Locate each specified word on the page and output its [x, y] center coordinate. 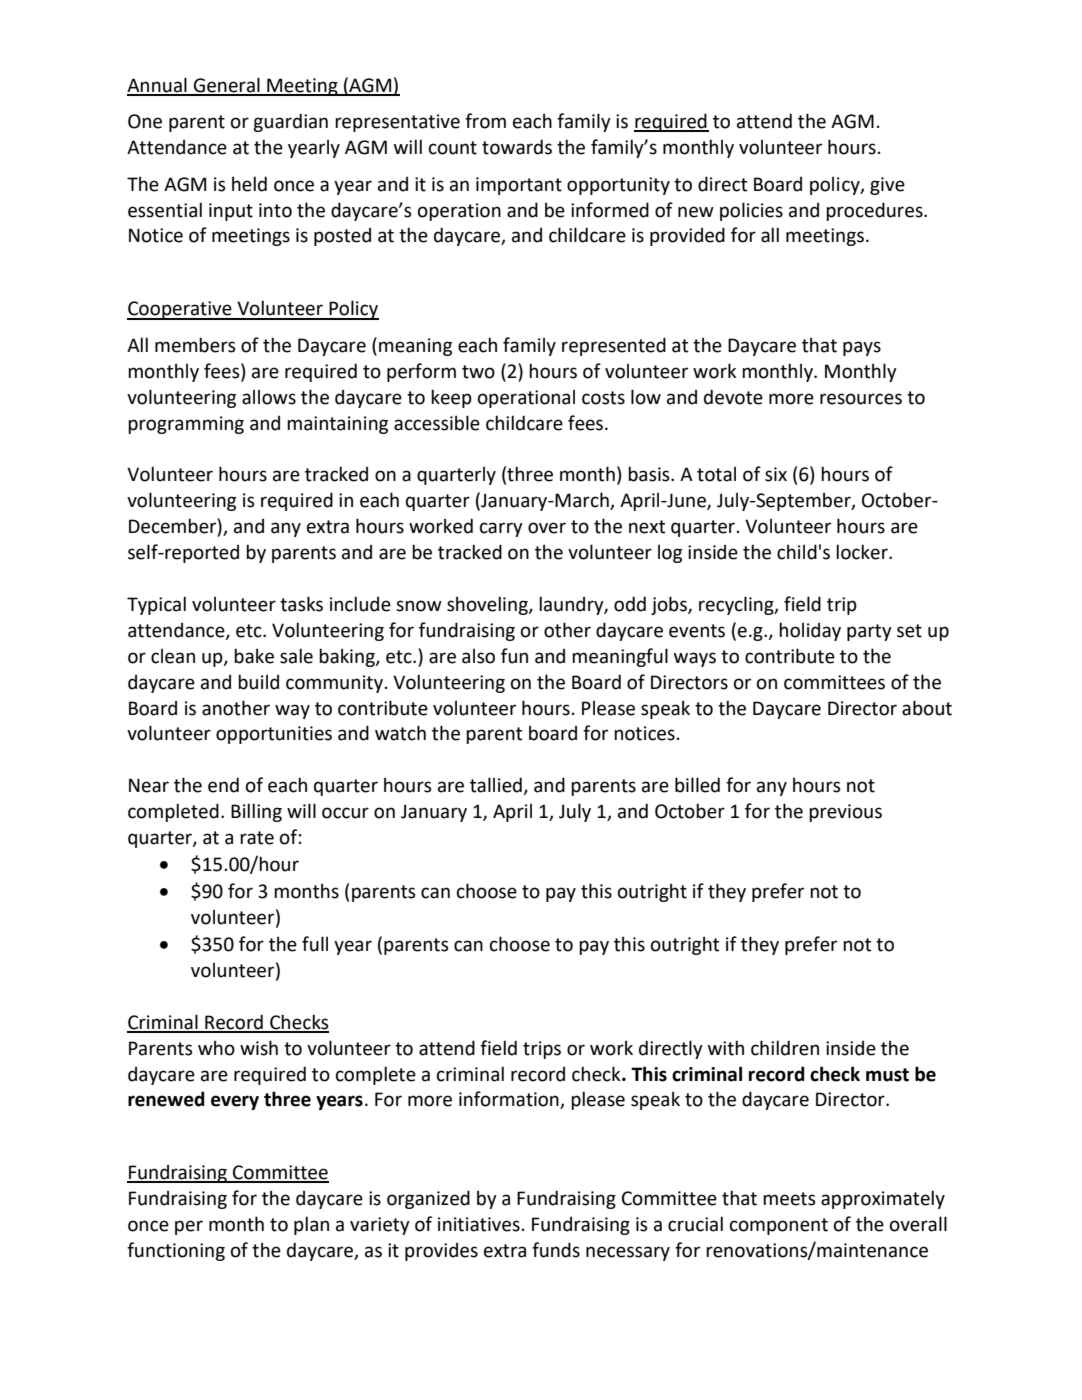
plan [311, 1225]
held [249, 184]
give [887, 186]
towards [517, 147]
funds [556, 1250]
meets [789, 1199]
